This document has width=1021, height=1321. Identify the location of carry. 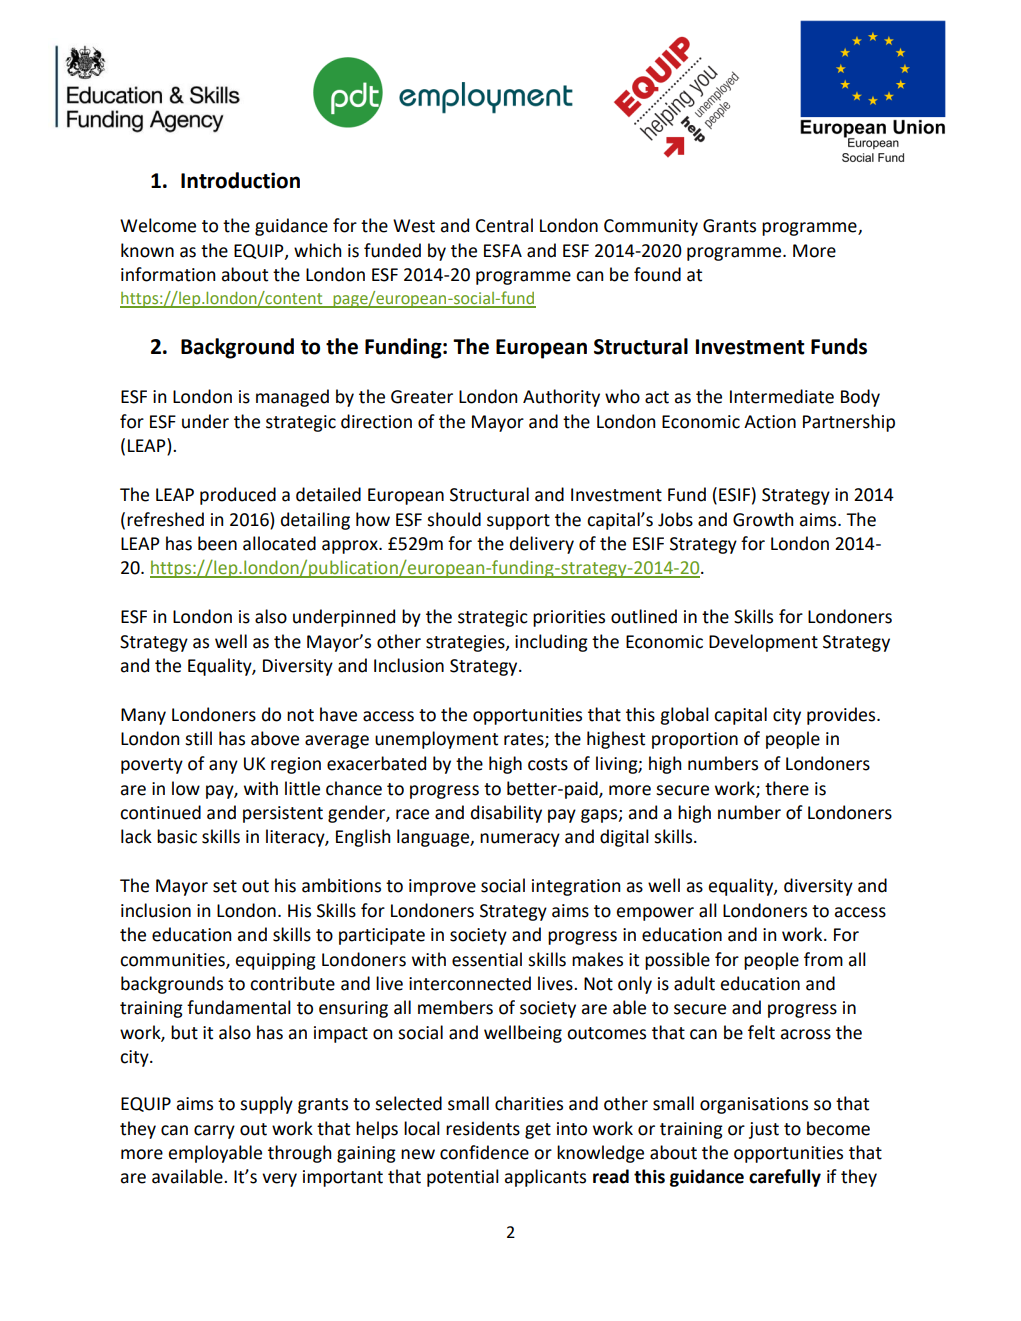
(214, 1132).
